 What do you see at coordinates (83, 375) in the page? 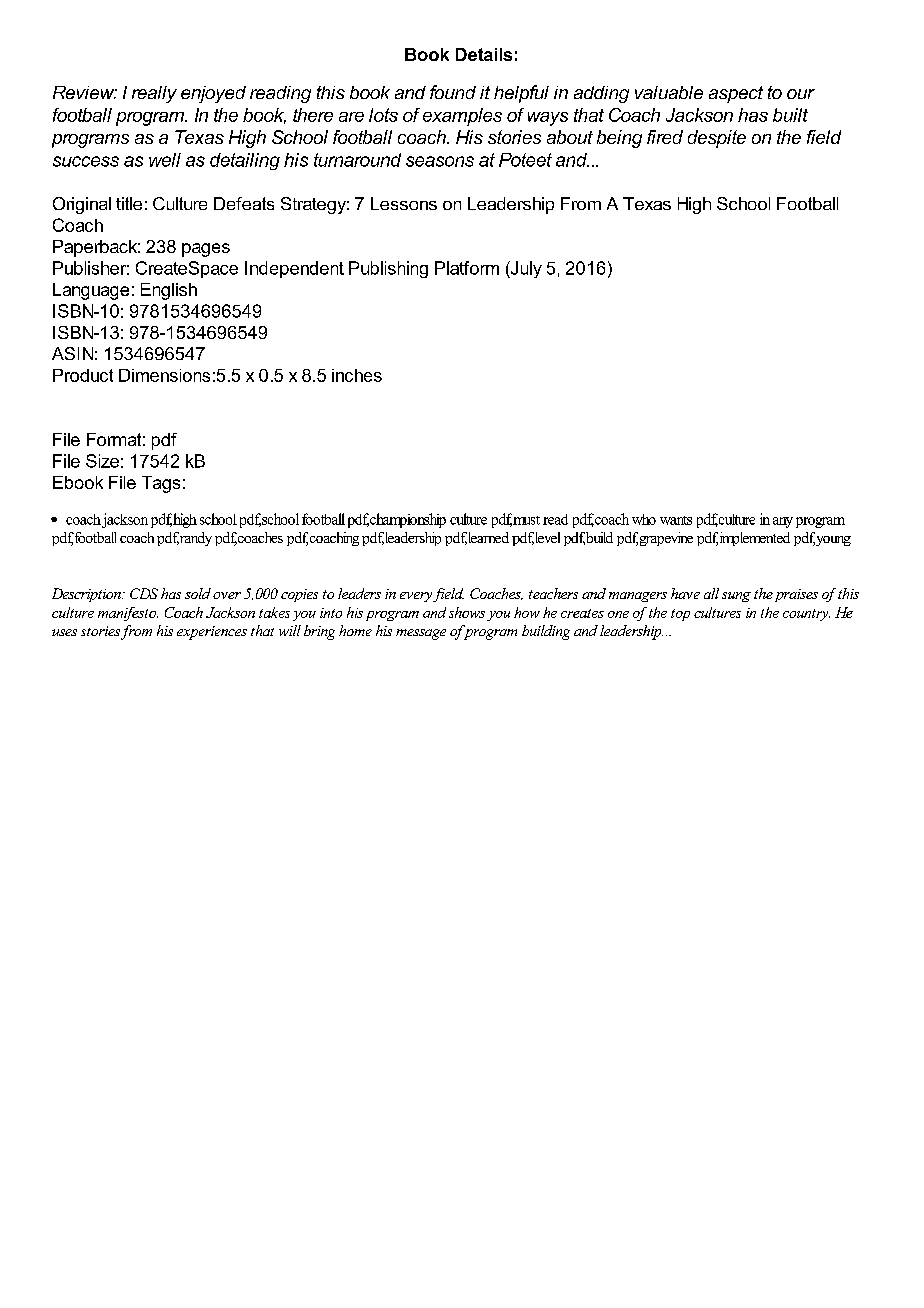
I see `Product` at bounding box center [83, 375].
